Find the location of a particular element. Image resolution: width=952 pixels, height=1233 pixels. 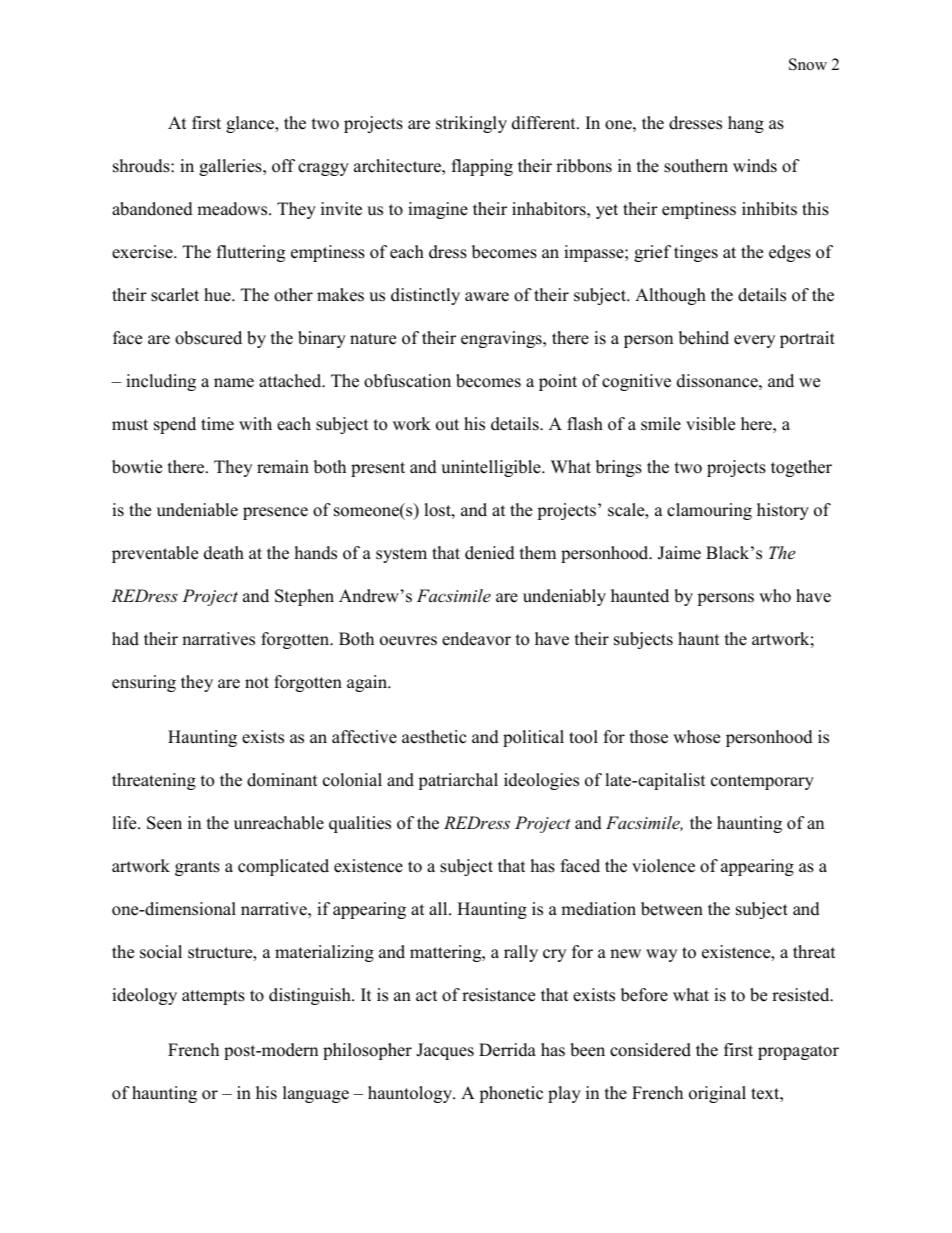

unintelligible is located at coordinates (492, 468).
